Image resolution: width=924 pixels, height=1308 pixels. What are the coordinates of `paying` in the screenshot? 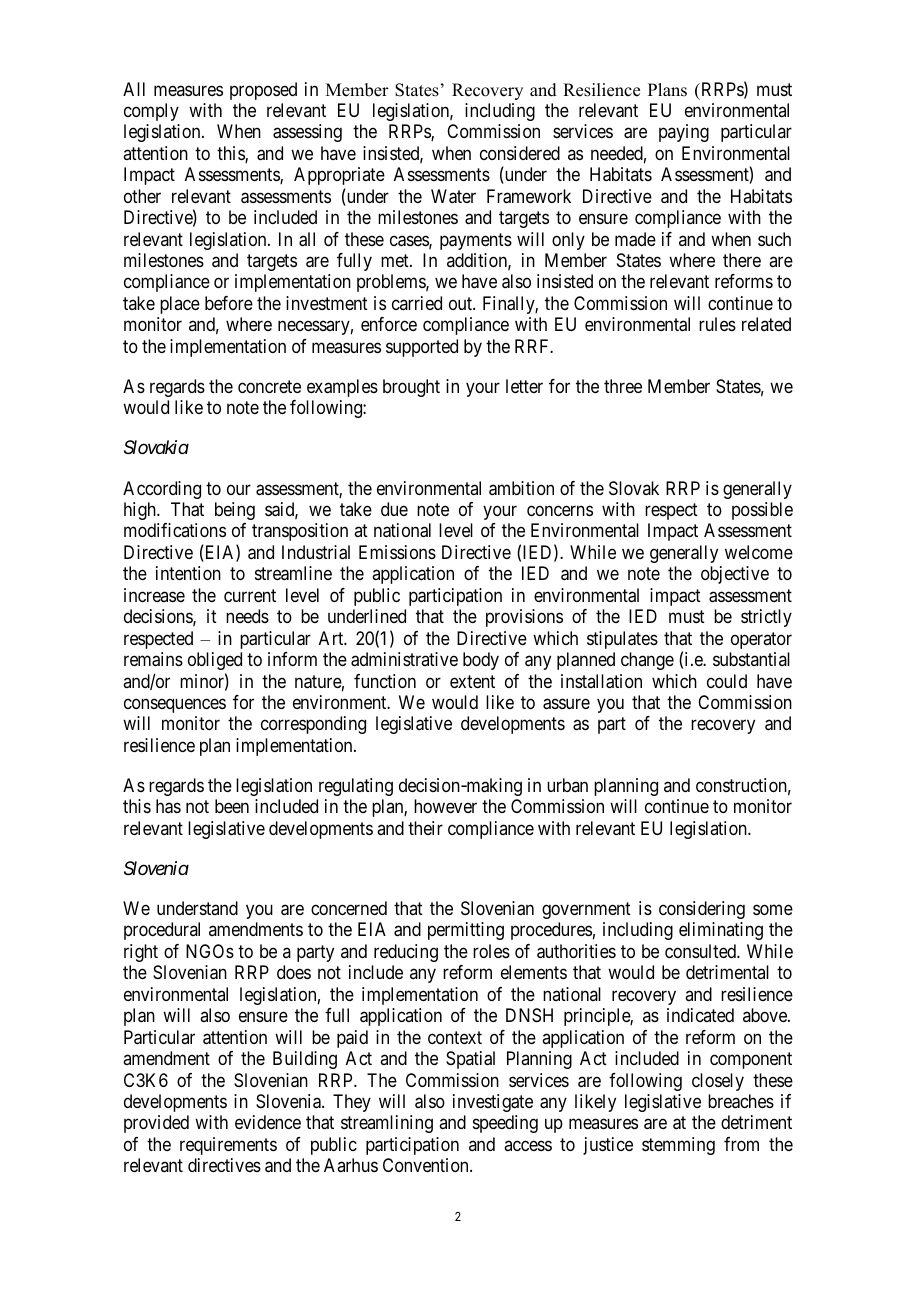 It's located at (684, 133).
